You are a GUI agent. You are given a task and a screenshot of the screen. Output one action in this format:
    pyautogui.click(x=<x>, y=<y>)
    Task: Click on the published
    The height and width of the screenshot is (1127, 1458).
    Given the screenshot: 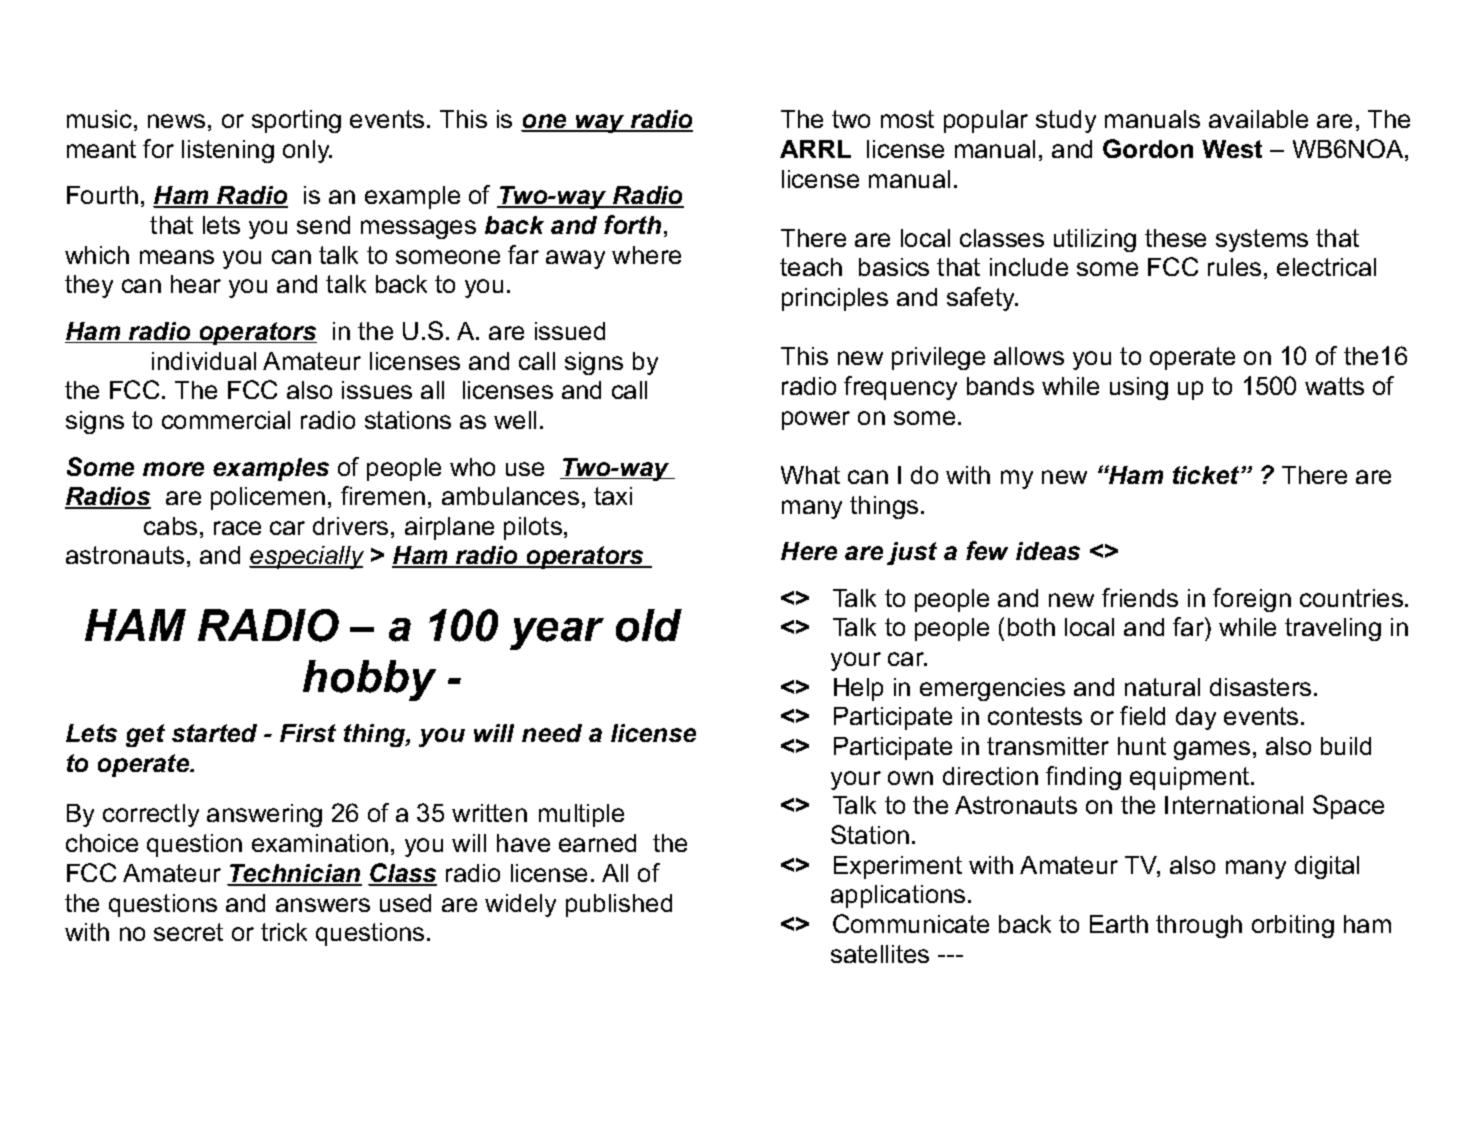 What is the action you would take?
    pyautogui.click(x=619, y=905)
